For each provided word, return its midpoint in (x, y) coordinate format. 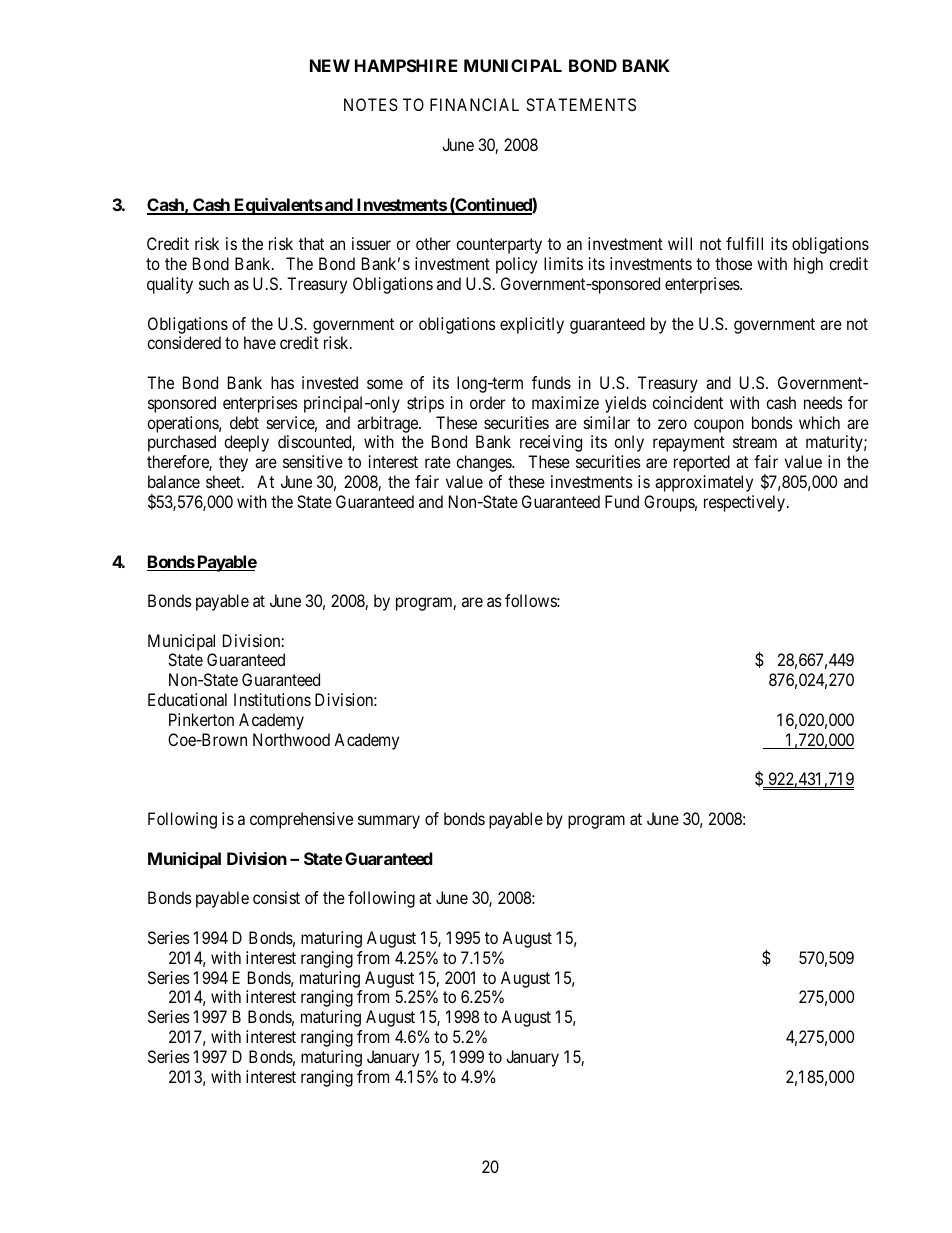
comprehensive (301, 820)
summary (389, 822)
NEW (330, 65)
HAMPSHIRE (406, 65)
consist (276, 897)
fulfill (744, 243)
